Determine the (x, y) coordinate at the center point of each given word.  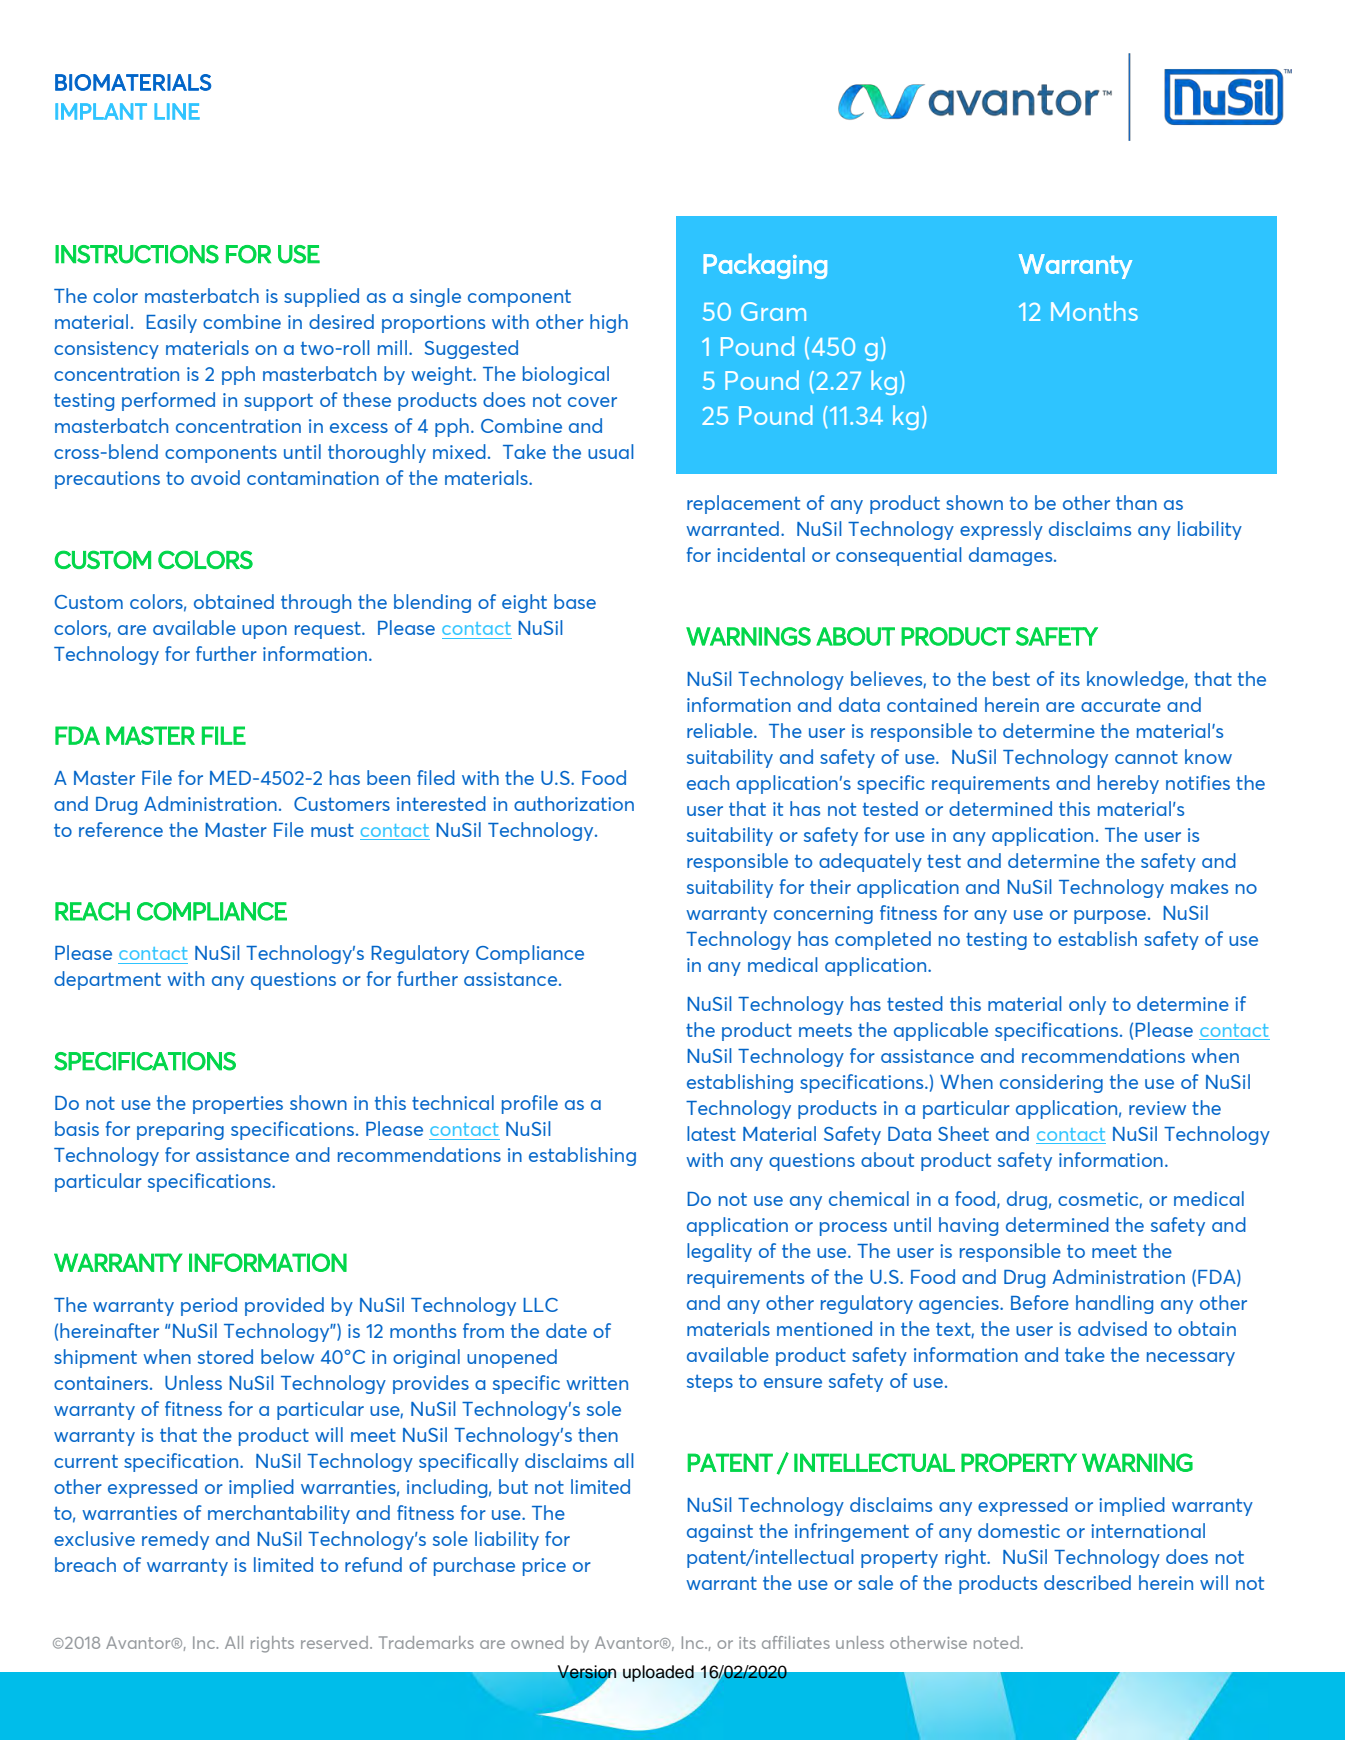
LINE (177, 111)
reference (121, 829)
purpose (1110, 917)
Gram (773, 311)
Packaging (765, 266)
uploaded (658, 1673)
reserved (334, 1642)
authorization (574, 803)
